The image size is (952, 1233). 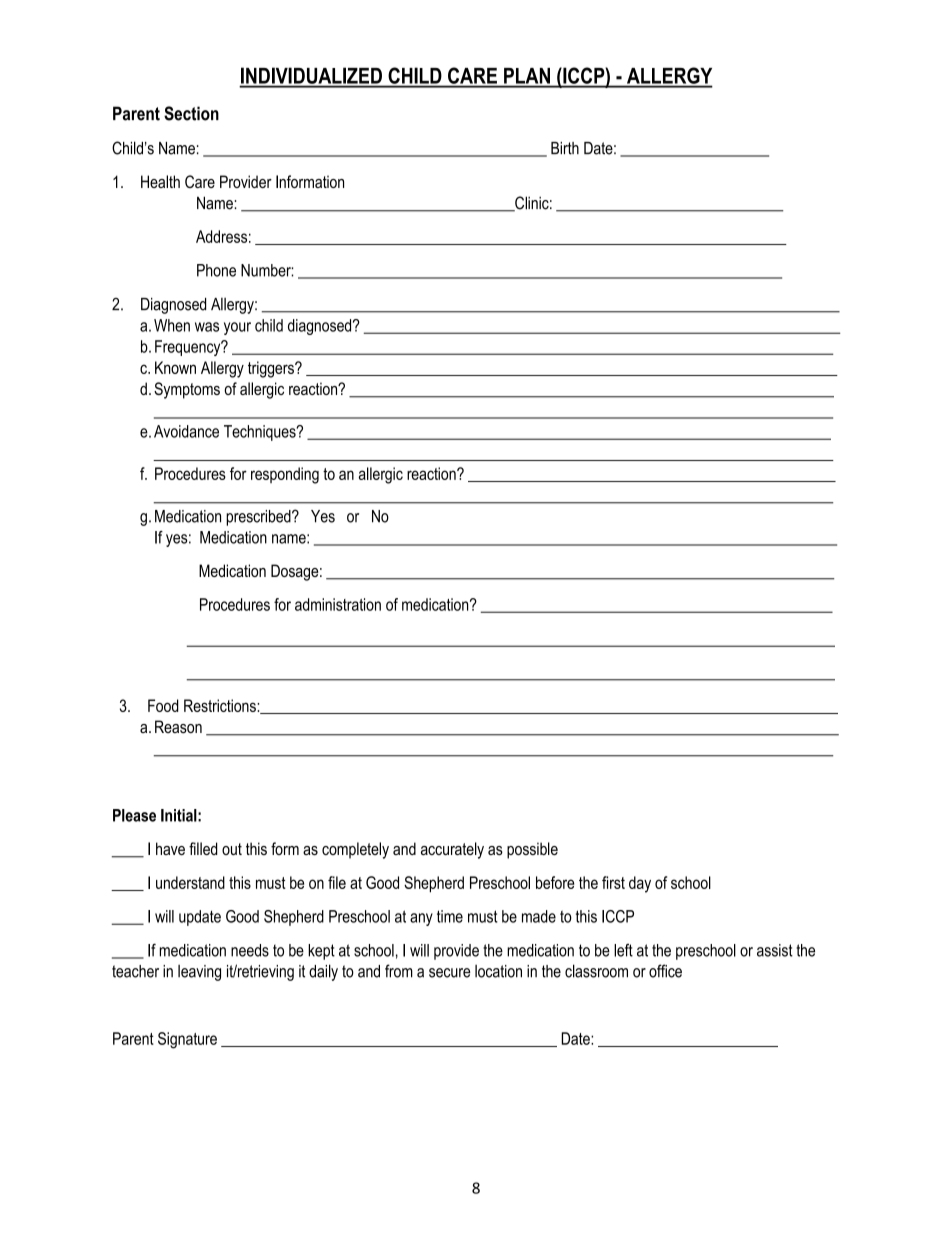 What do you see at coordinates (259, 518) in the page?
I see `prescribed` at bounding box center [259, 518].
